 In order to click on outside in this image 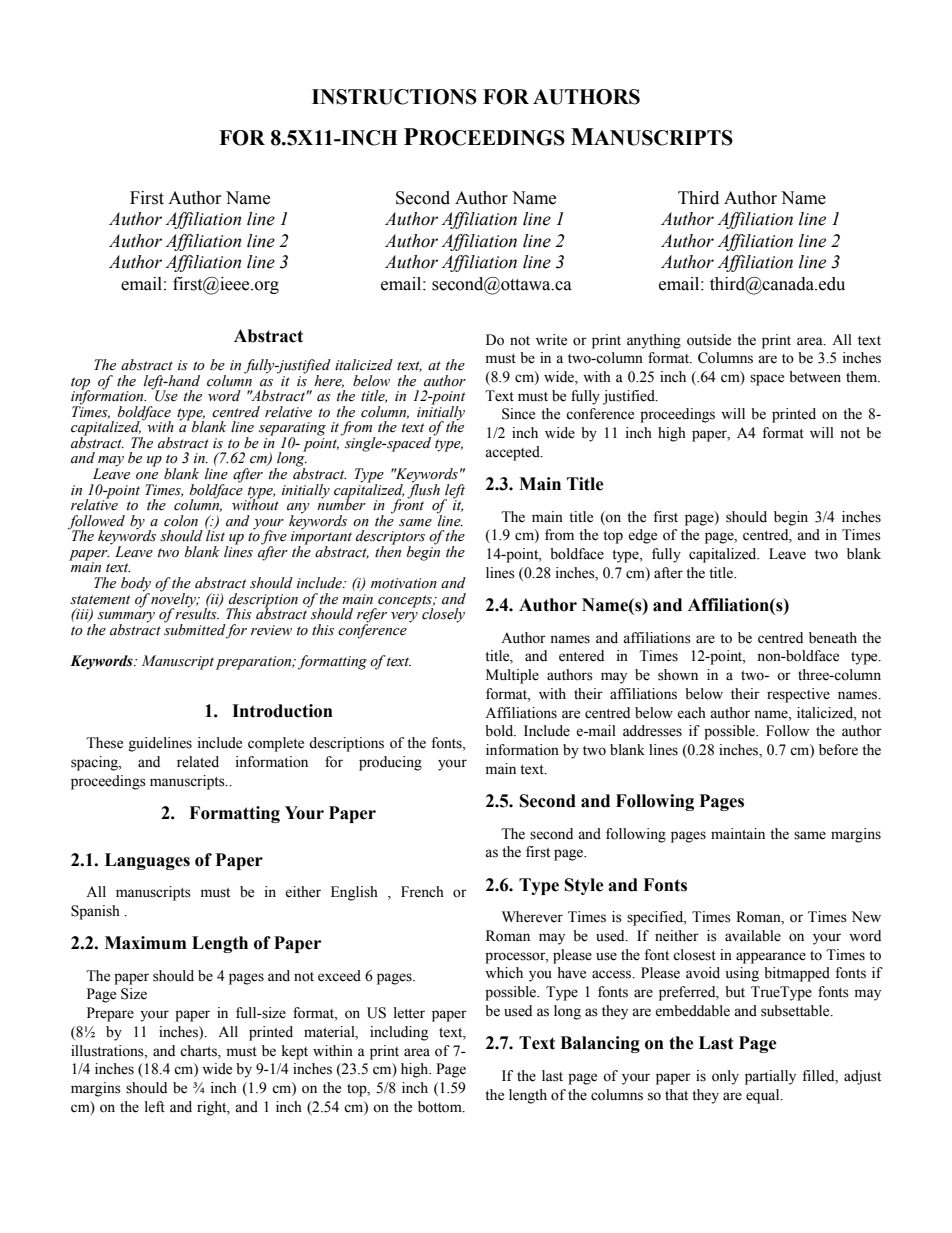, I will do `click(709, 340)`.
